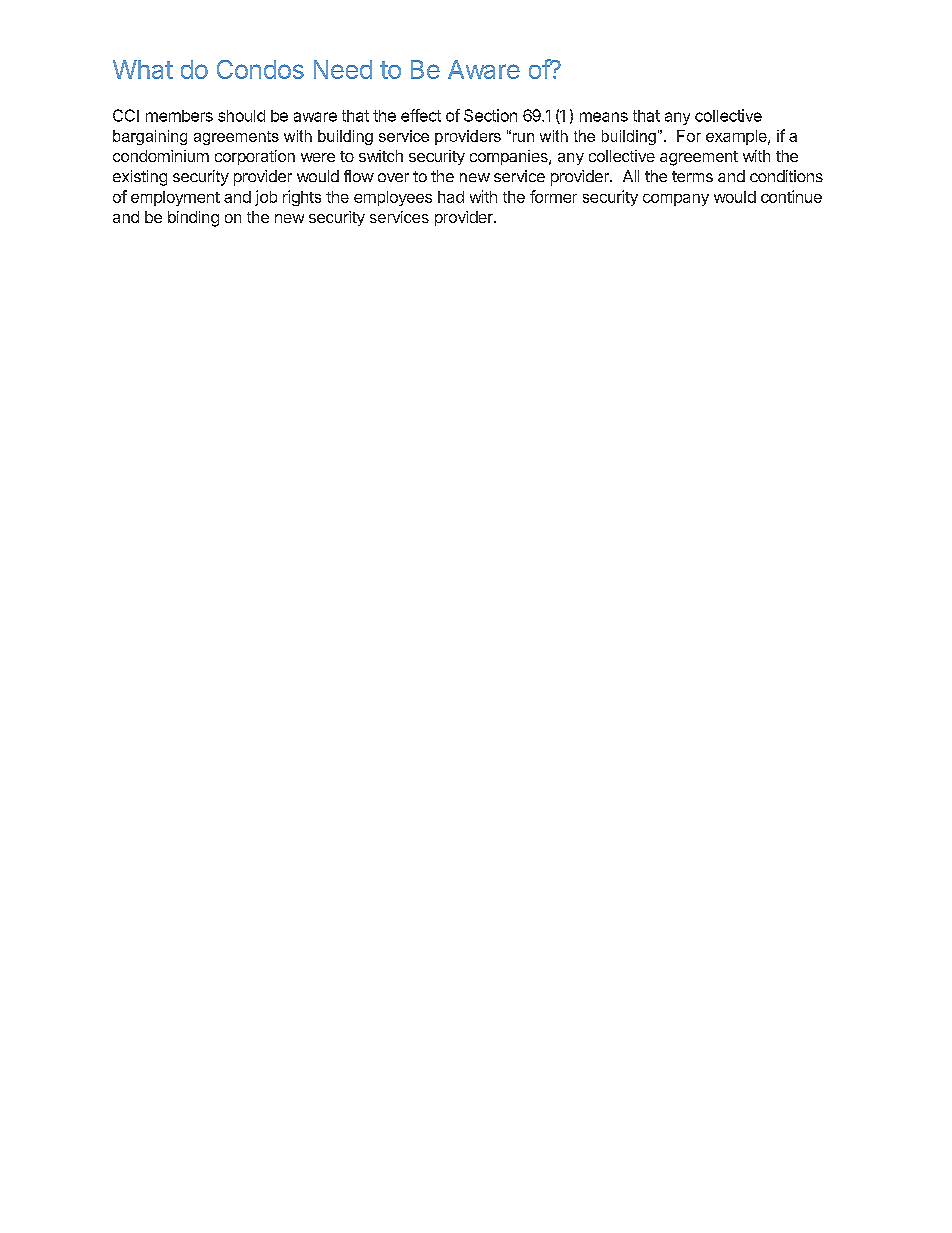 This screenshot has height=1233, width=952. What do you see at coordinates (737, 137) in the screenshot?
I see `example` at bounding box center [737, 137].
